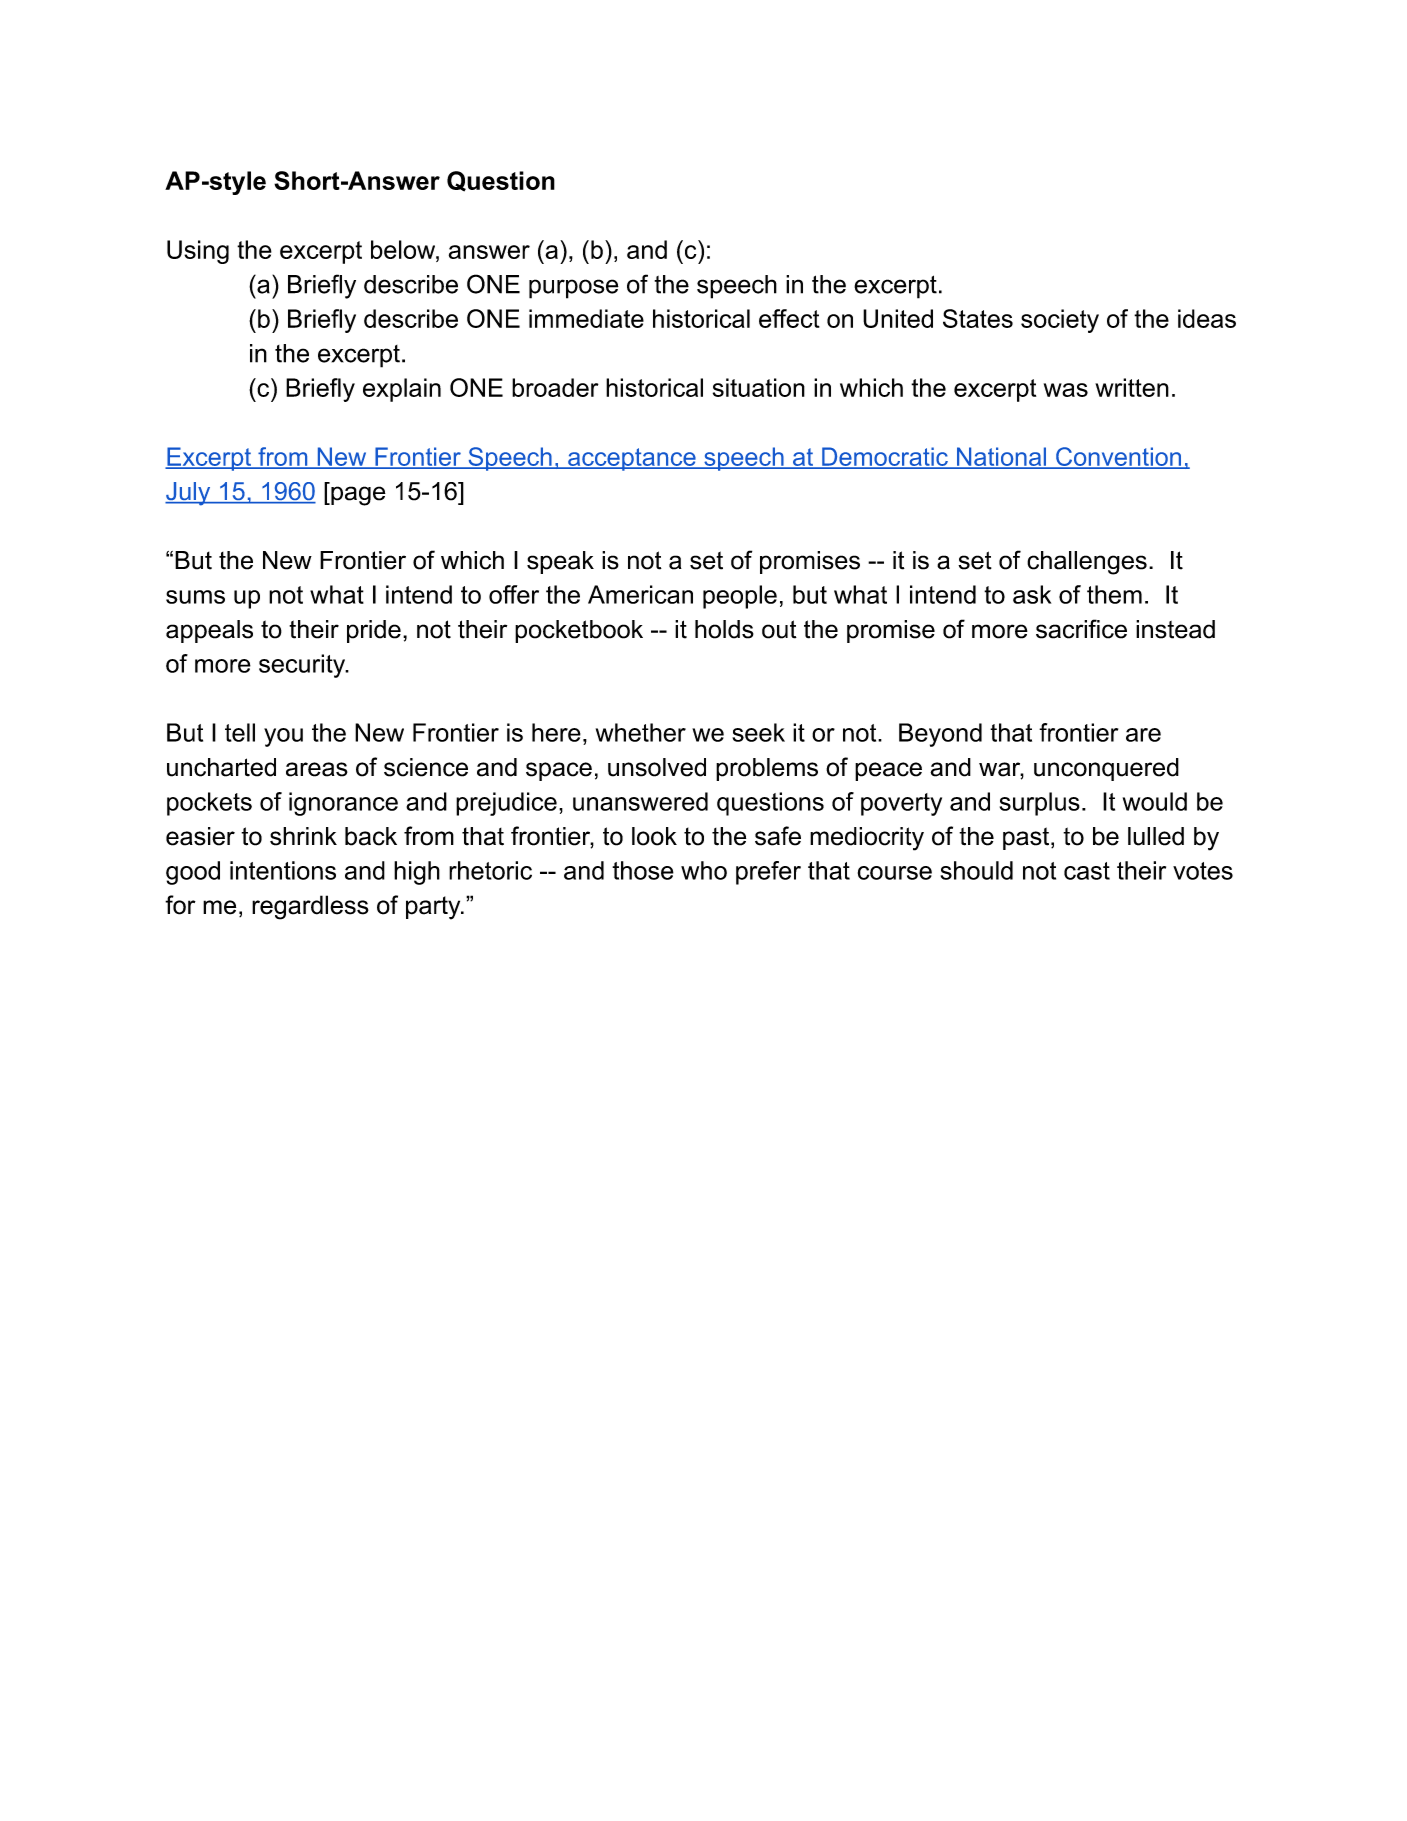  What do you see at coordinates (303, 666) in the screenshot?
I see `security` at bounding box center [303, 666].
